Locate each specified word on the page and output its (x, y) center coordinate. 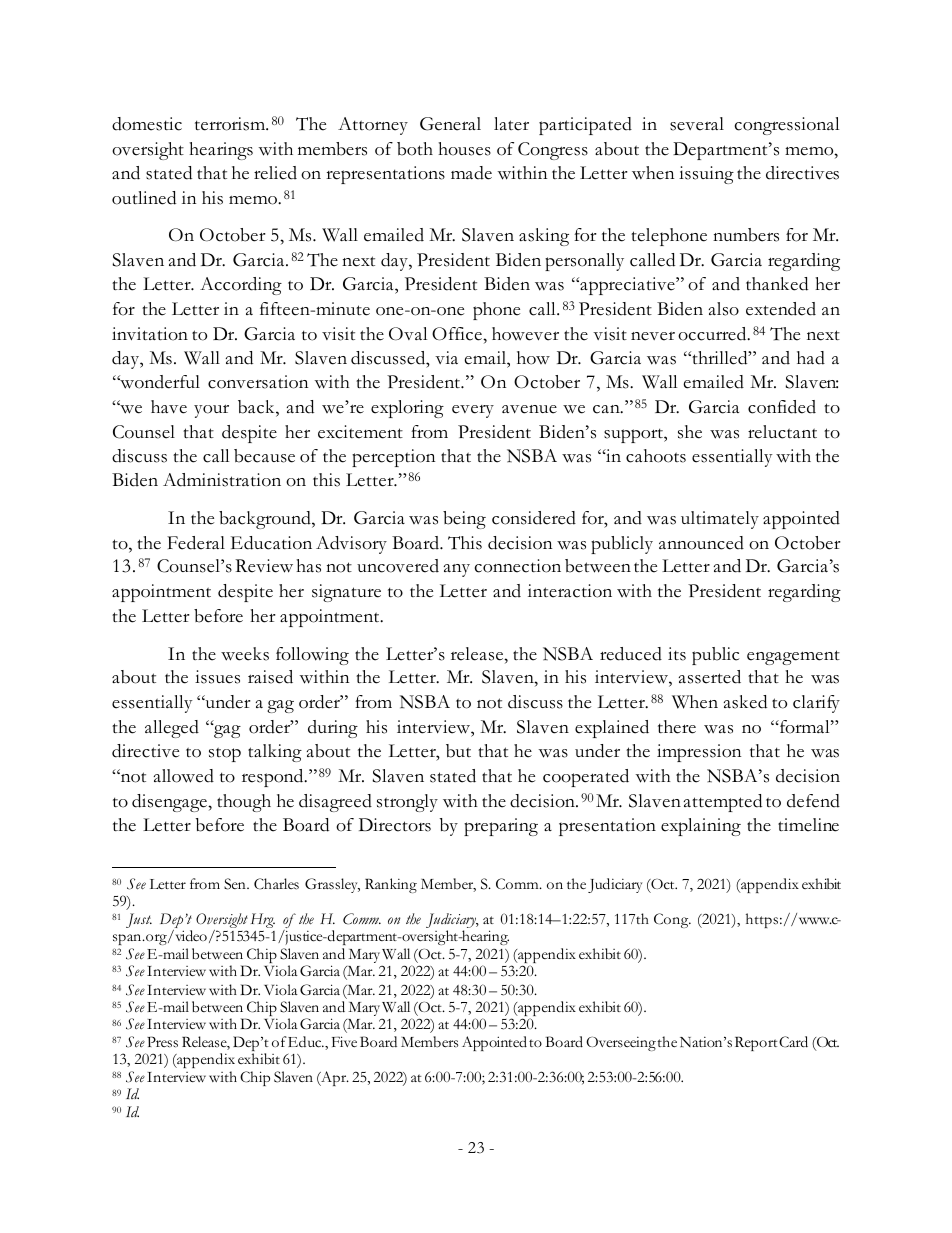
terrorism (231, 124)
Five (344, 1041)
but (458, 751)
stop (225, 754)
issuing (706, 175)
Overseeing (621, 1043)
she (690, 432)
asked (745, 702)
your (211, 411)
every (473, 411)
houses (464, 149)
